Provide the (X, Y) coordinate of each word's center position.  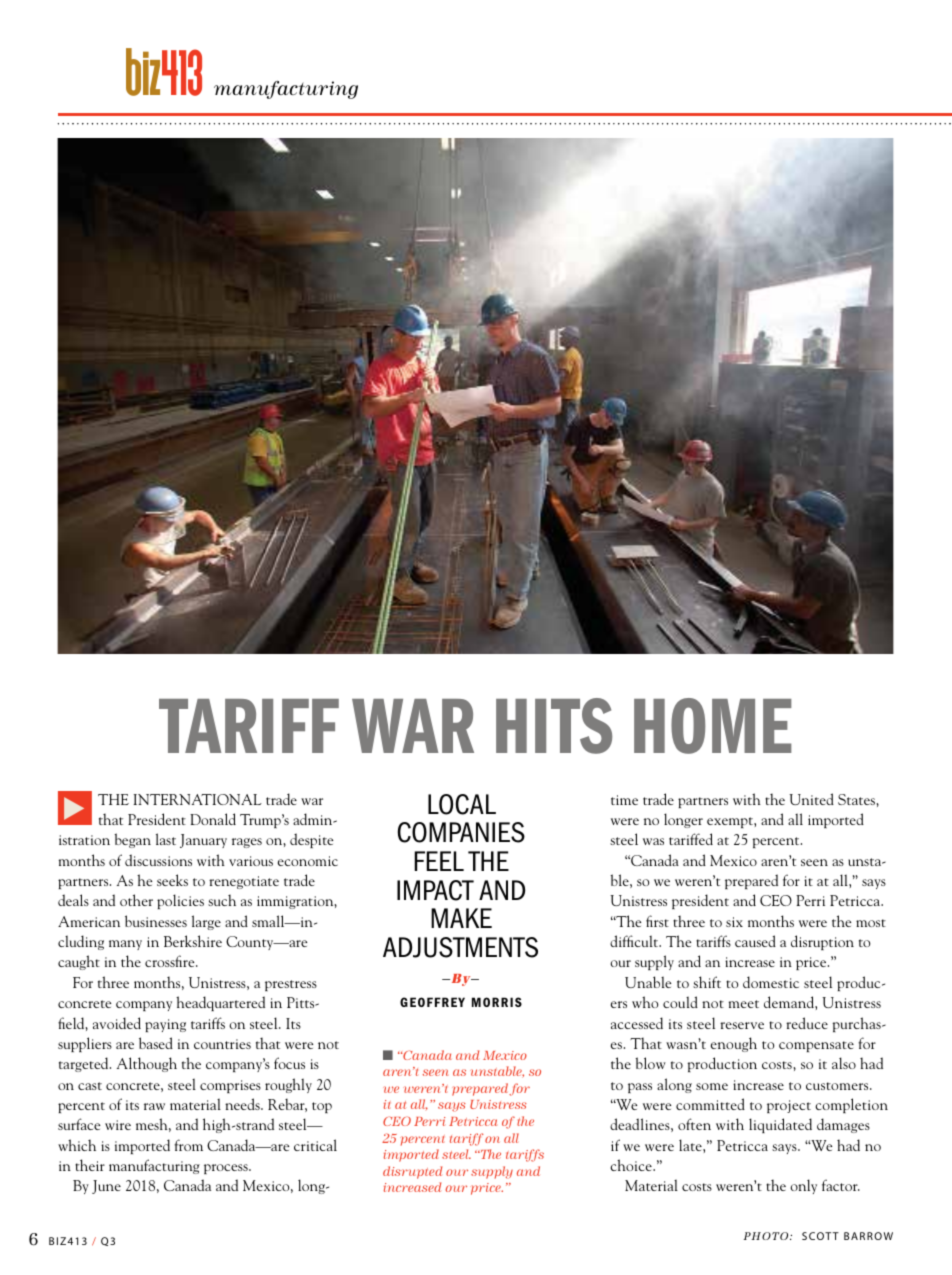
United (811, 799)
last (166, 839)
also (844, 1063)
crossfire (171, 961)
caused (755, 941)
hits (554, 726)
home (713, 726)
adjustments (460, 947)
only (803, 1186)
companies (461, 832)
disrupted (412, 1172)
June (106, 1187)
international (197, 799)
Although (147, 1064)
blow (650, 1063)
